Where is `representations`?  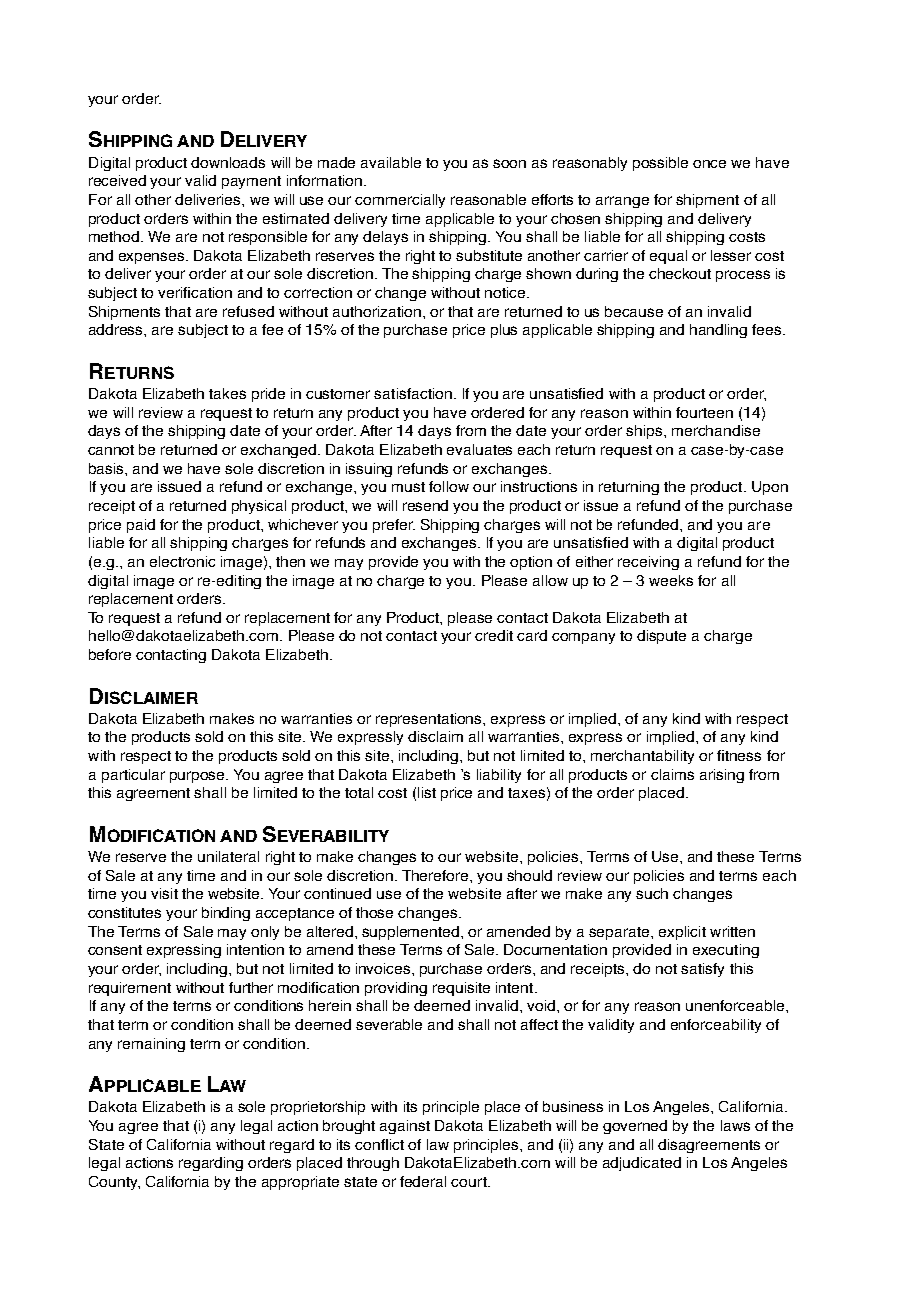 representations is located at coordinates (430, 720).
